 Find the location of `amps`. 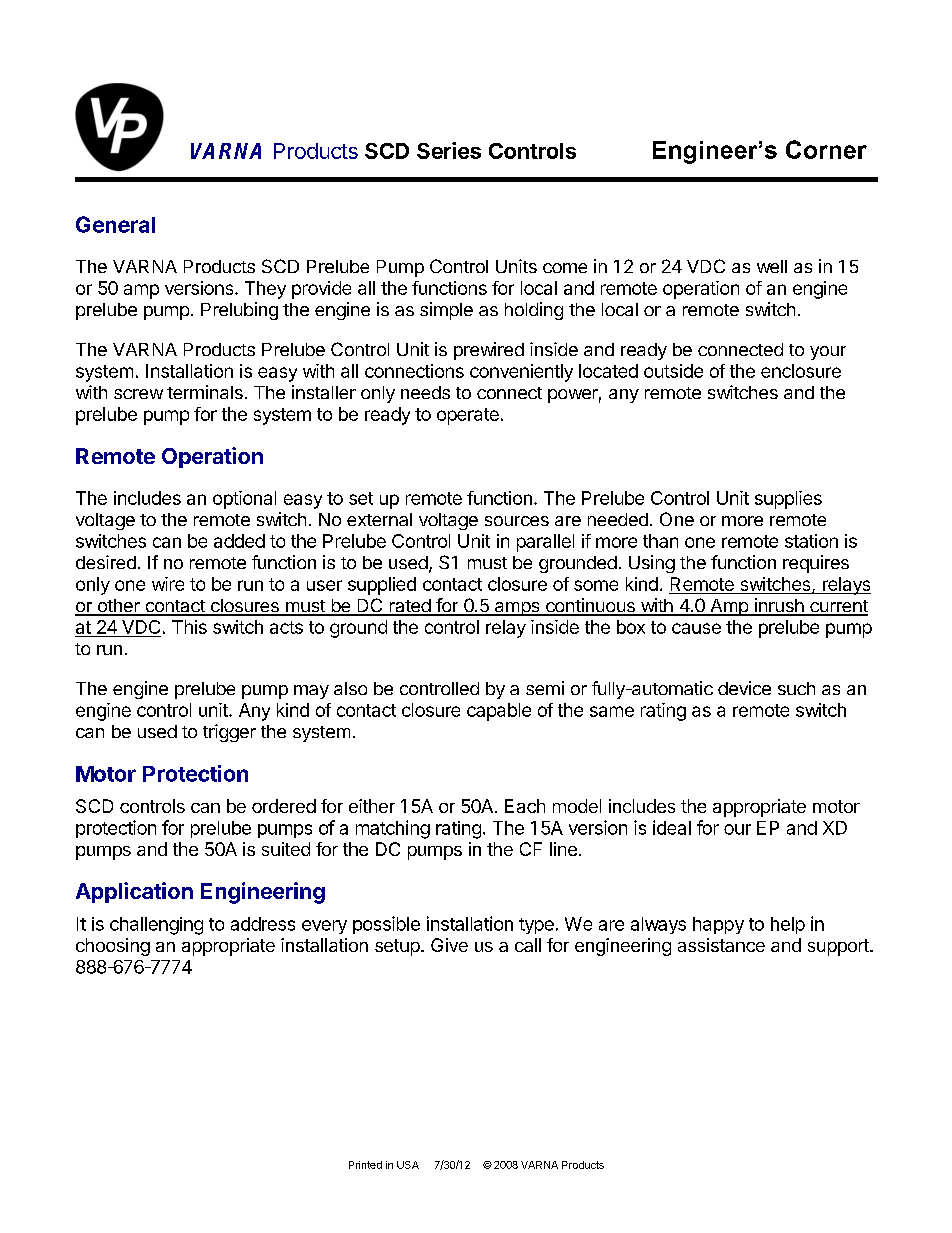

amps is located at coordinates (517, 609).
